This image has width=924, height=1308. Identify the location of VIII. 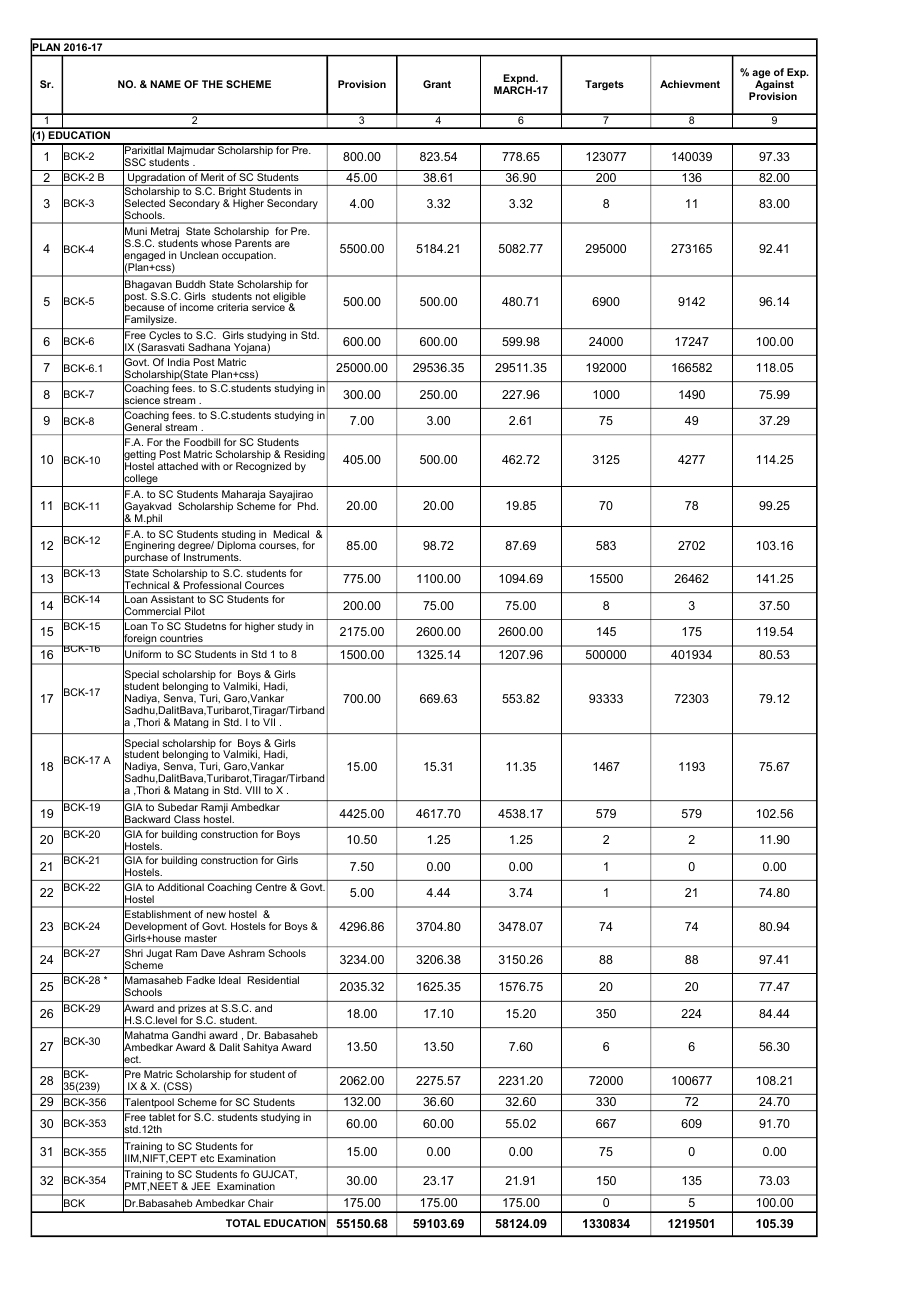
(253, 790).
